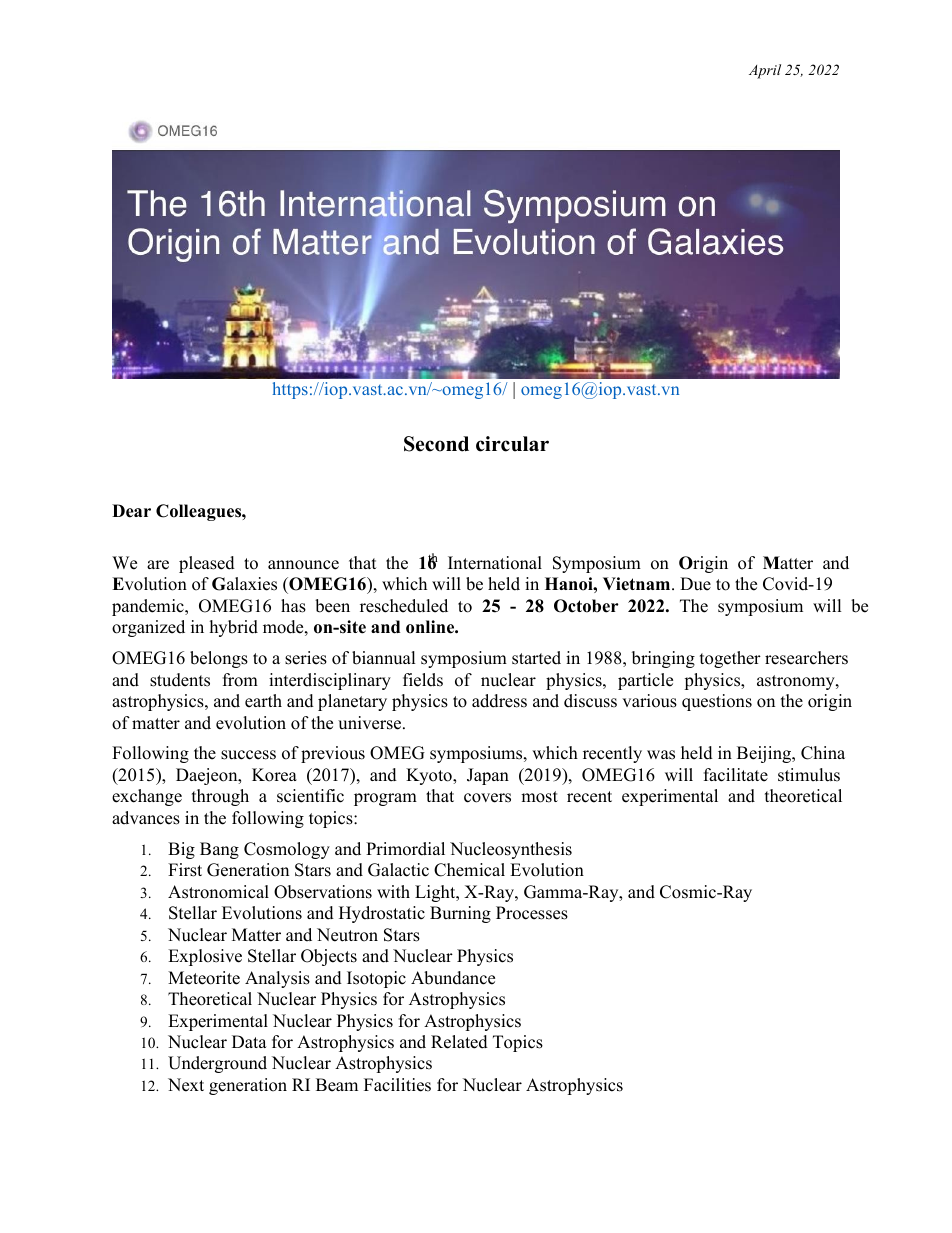 The width and height of the screenshot is (952, 1233). I want to click on success, so click(248, 755).
